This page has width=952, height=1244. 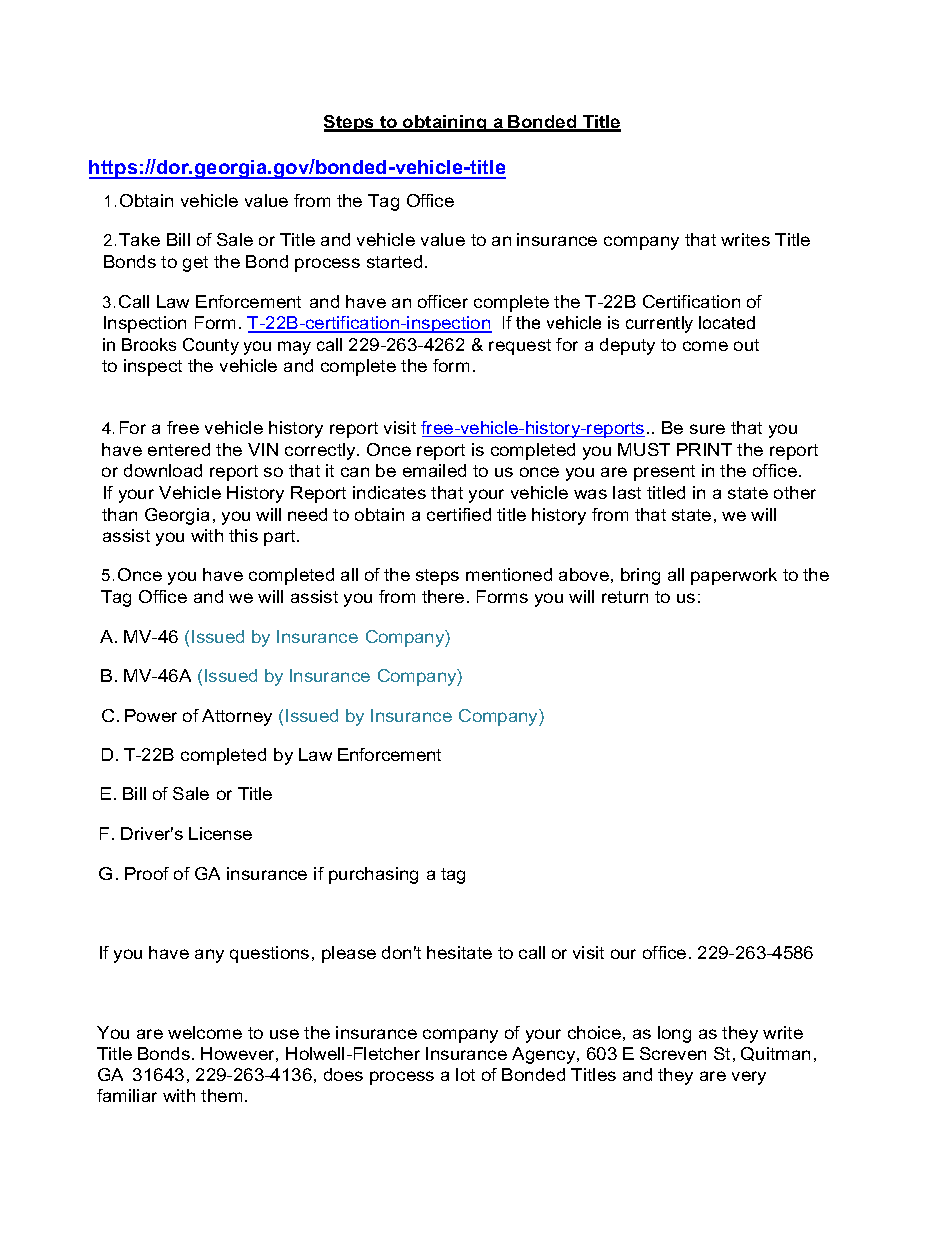 I want to click on located, so click(x=727, y=322).
